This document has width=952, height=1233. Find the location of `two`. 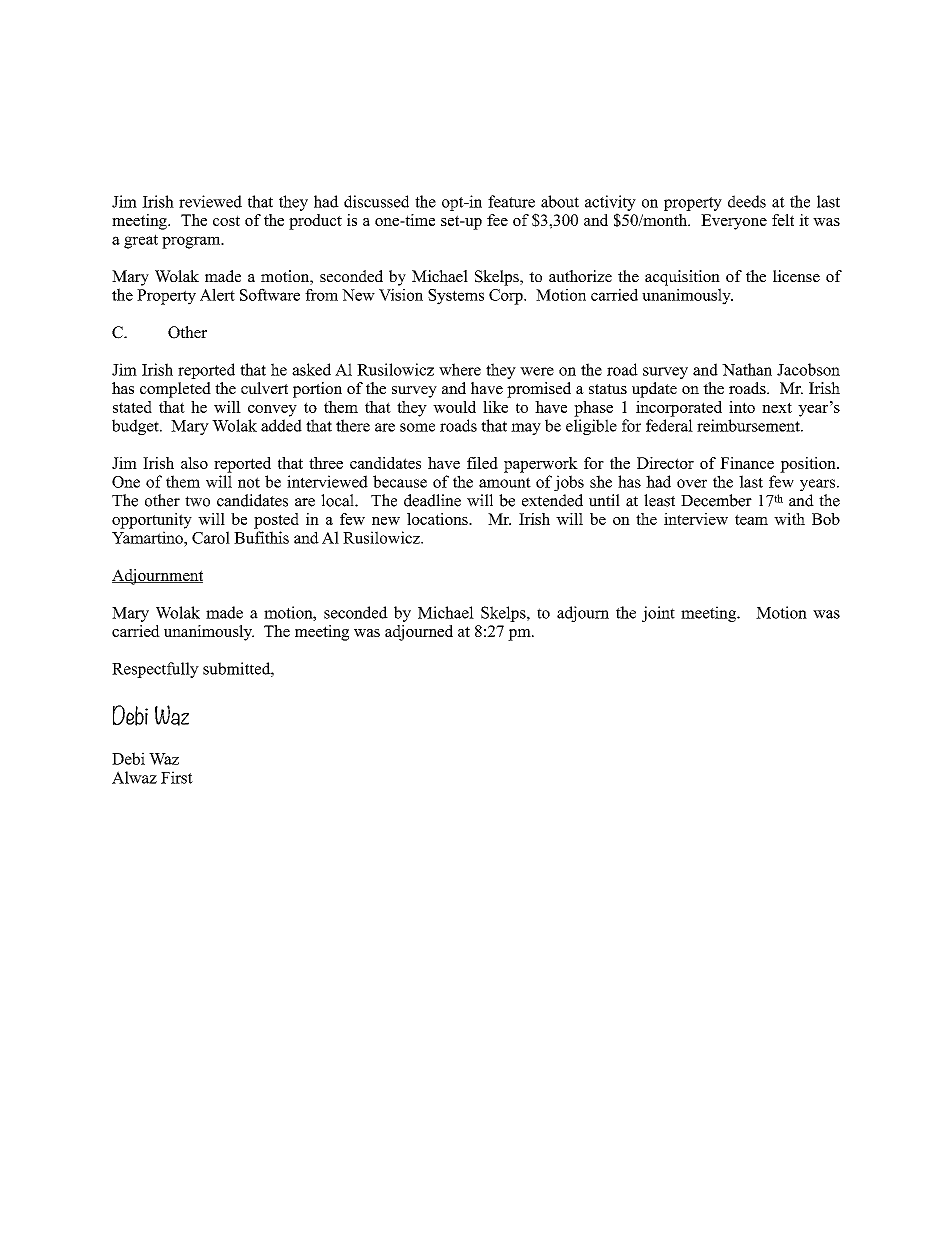

two is located at coordinates (197, 501).
